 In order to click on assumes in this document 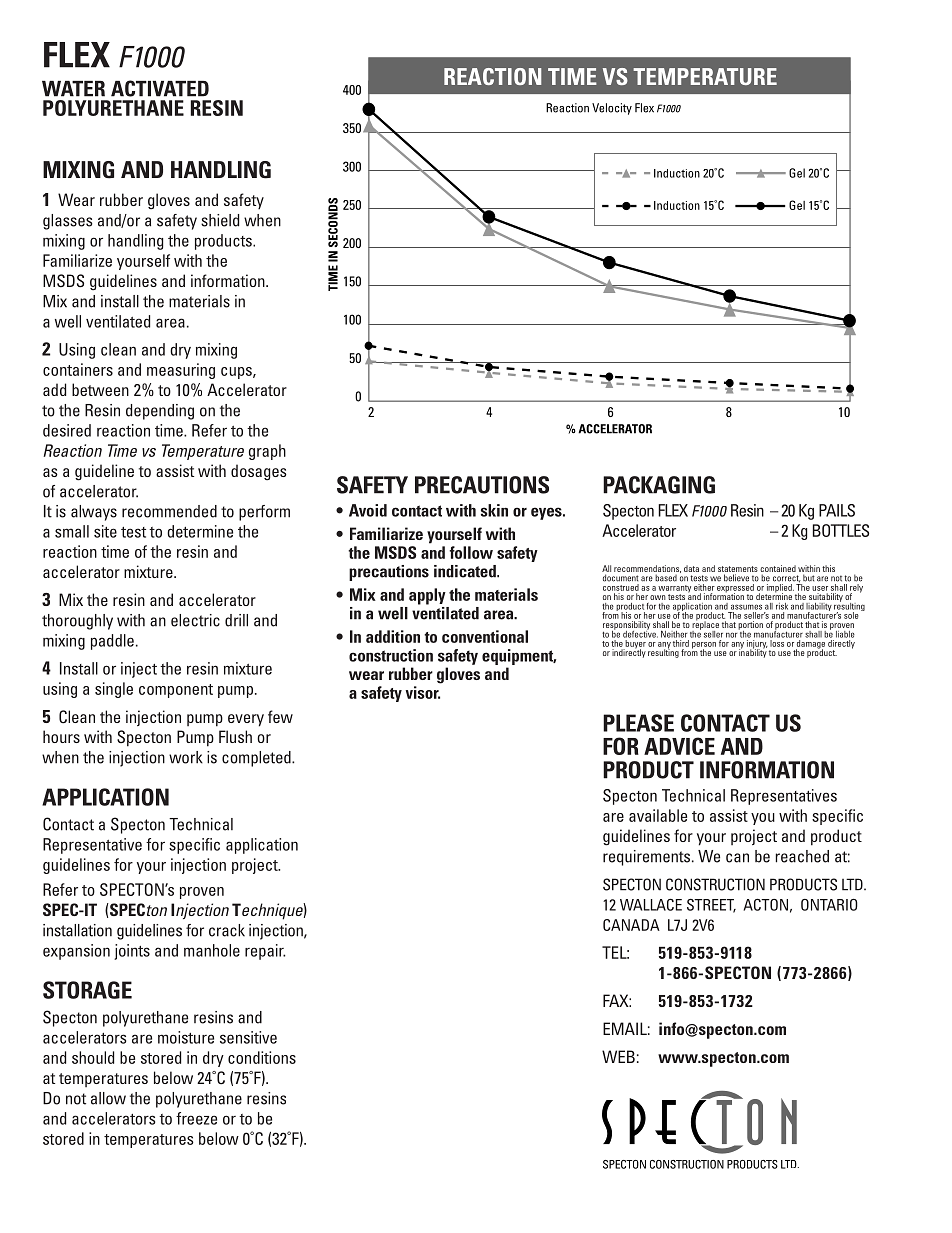, I will do `click(746, 607)`.
